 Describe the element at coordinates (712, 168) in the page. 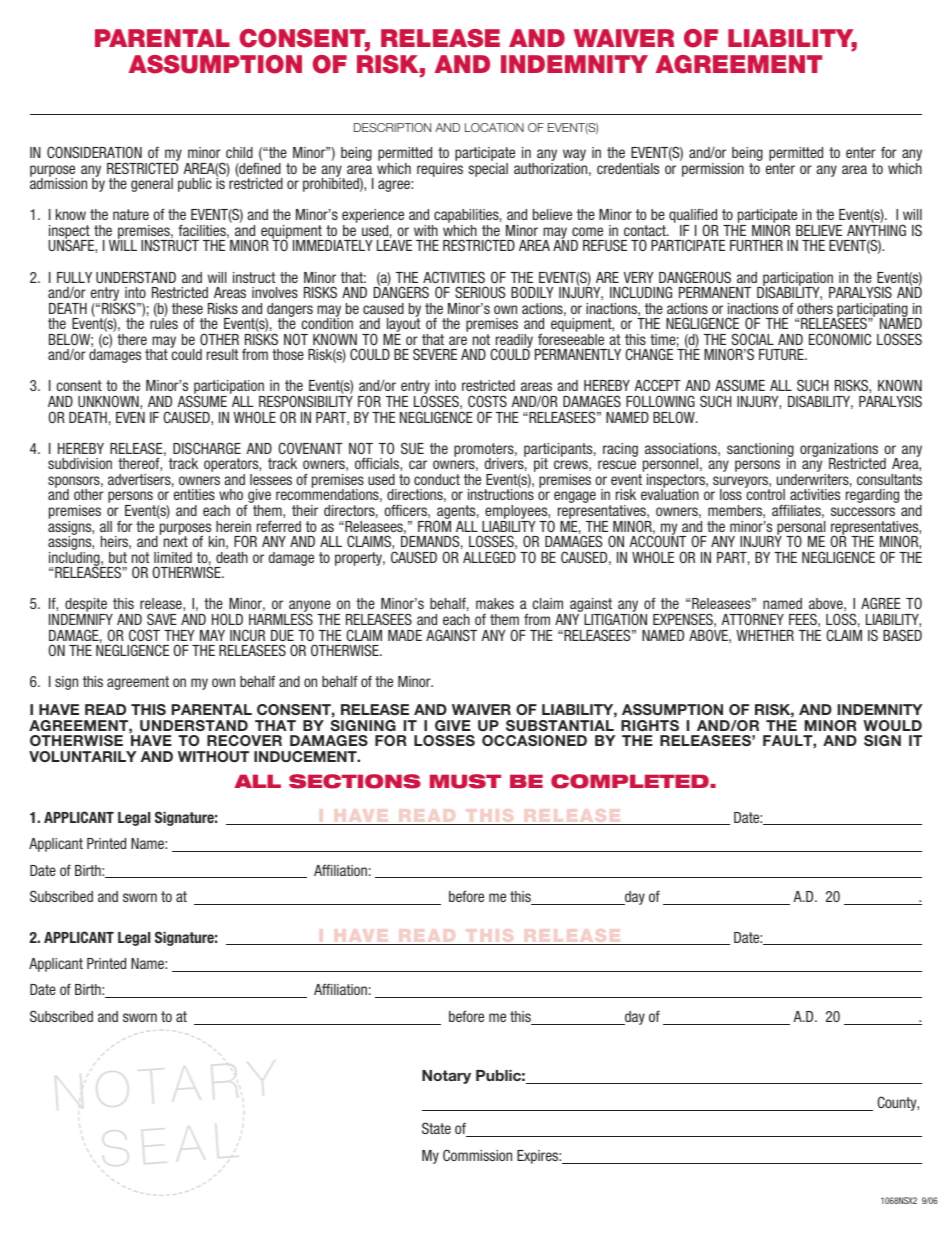

I see `permission` at that location.
